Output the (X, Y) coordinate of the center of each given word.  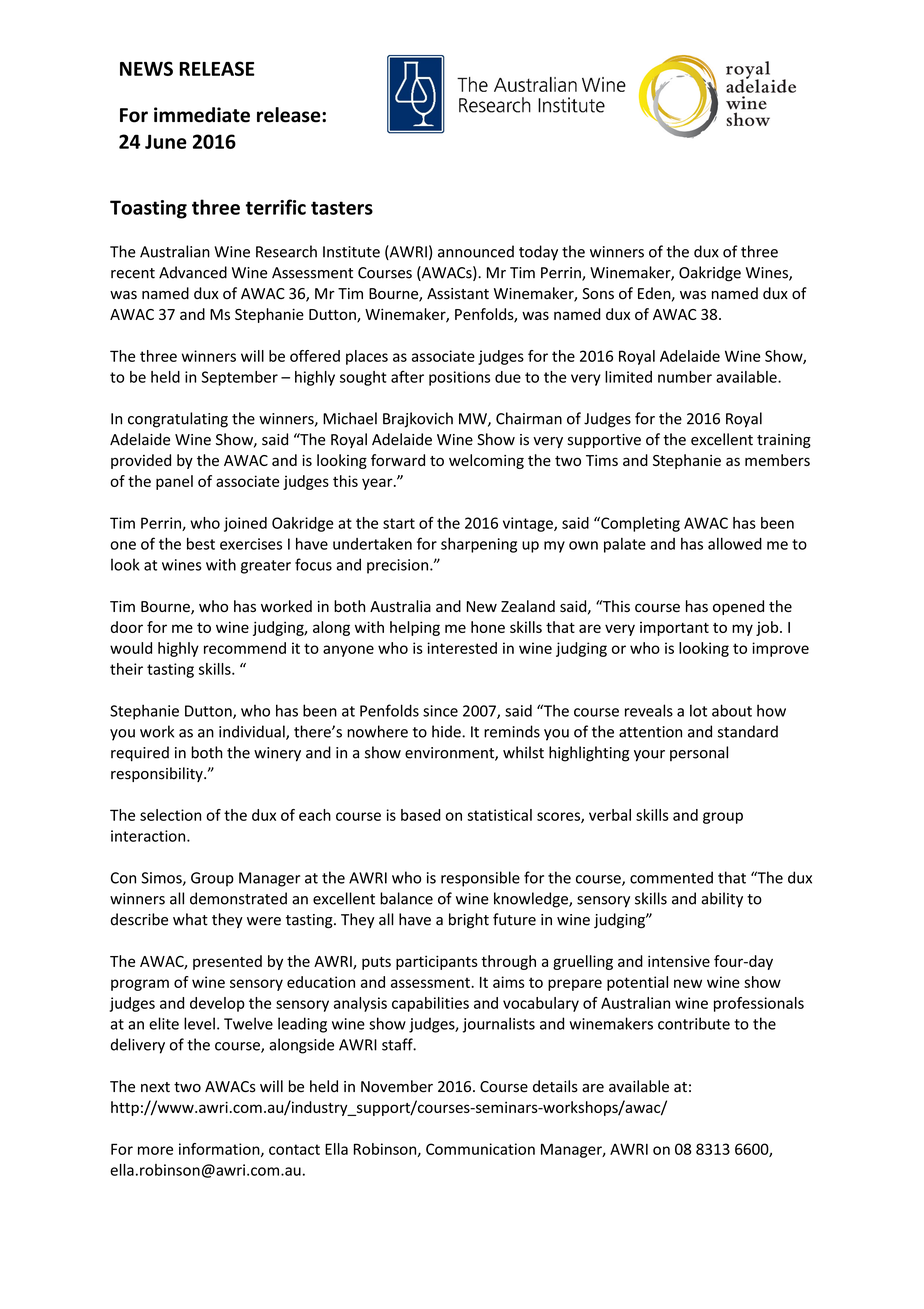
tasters (342, 208)
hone (488, 627)
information (220, 1150)
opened (738, 607)
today (538, 253)
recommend (245, 648)
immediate (202, 115)
